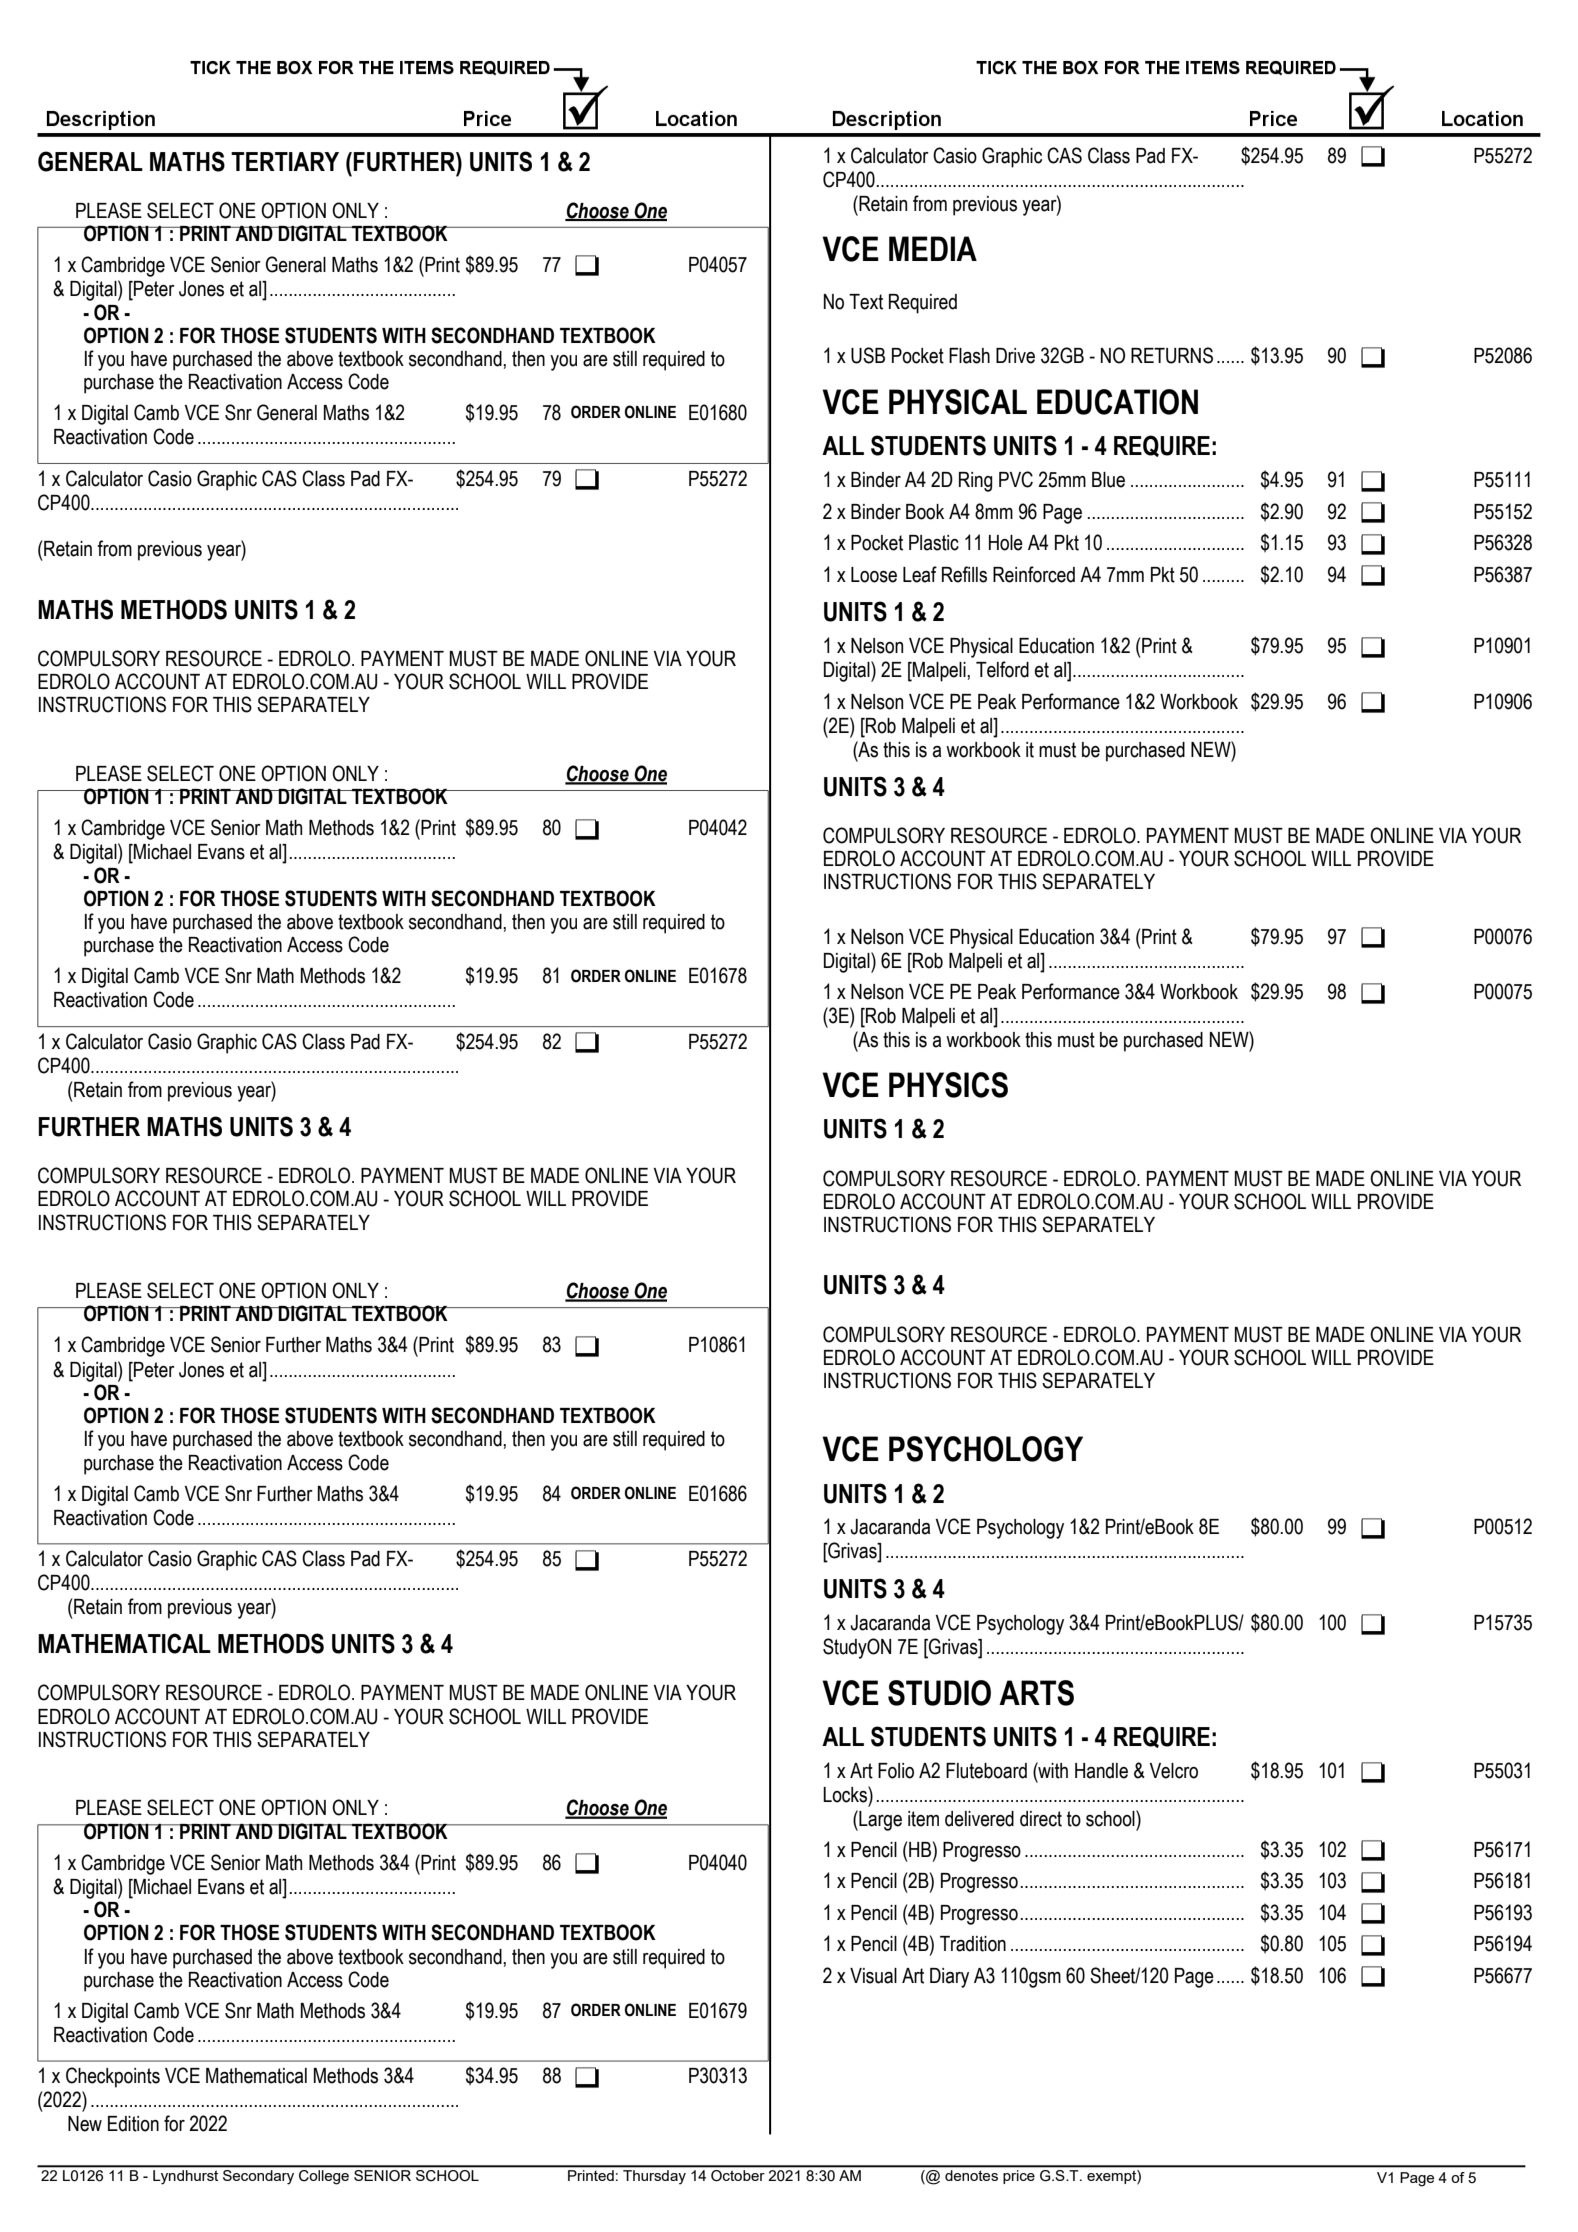  I want to click on PHYSICS, so click(948, 1085).
